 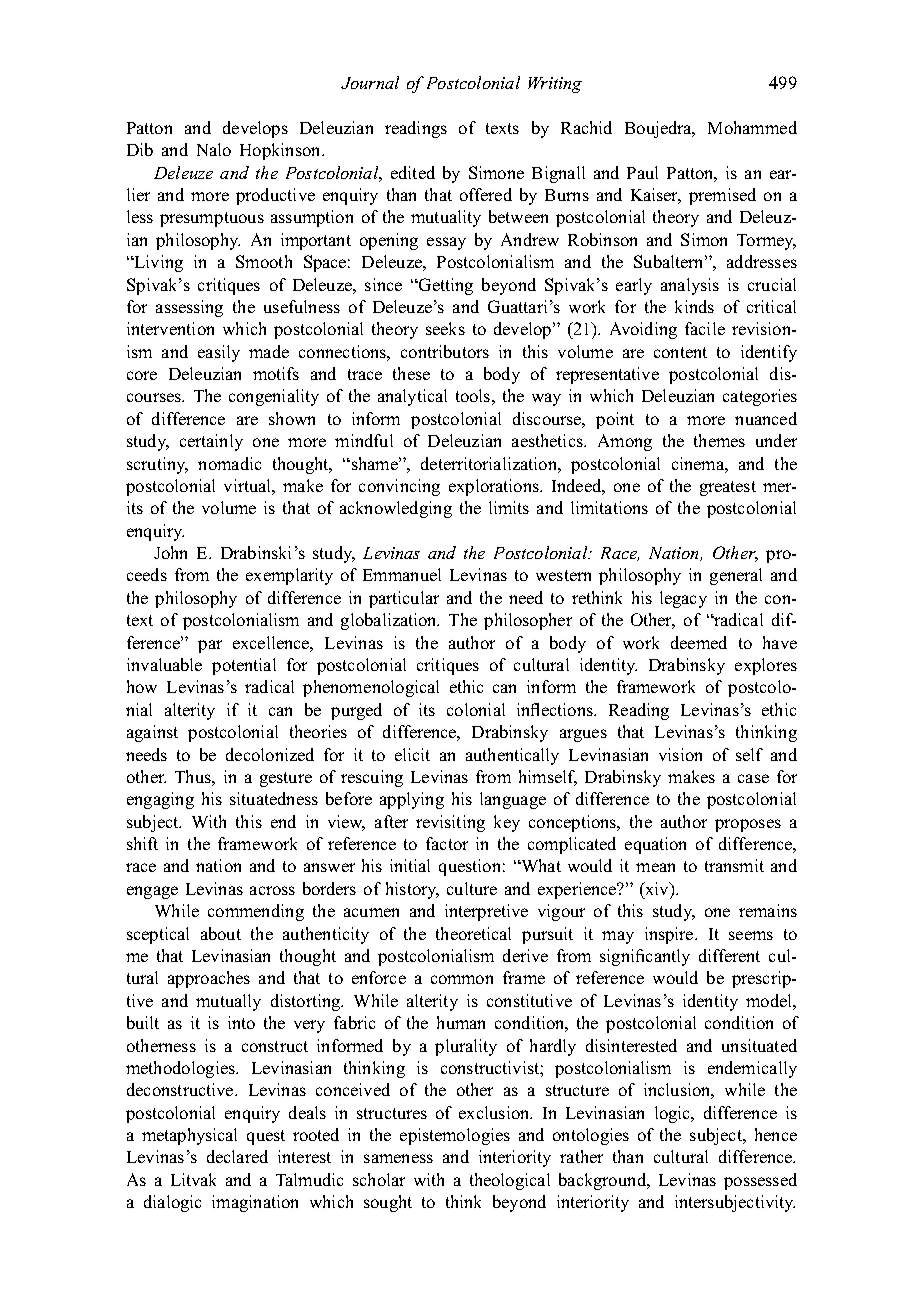 What do you see at coordinates (509, 507) in the screenshot?
I see `limits` at bounding box center [509, 507].
